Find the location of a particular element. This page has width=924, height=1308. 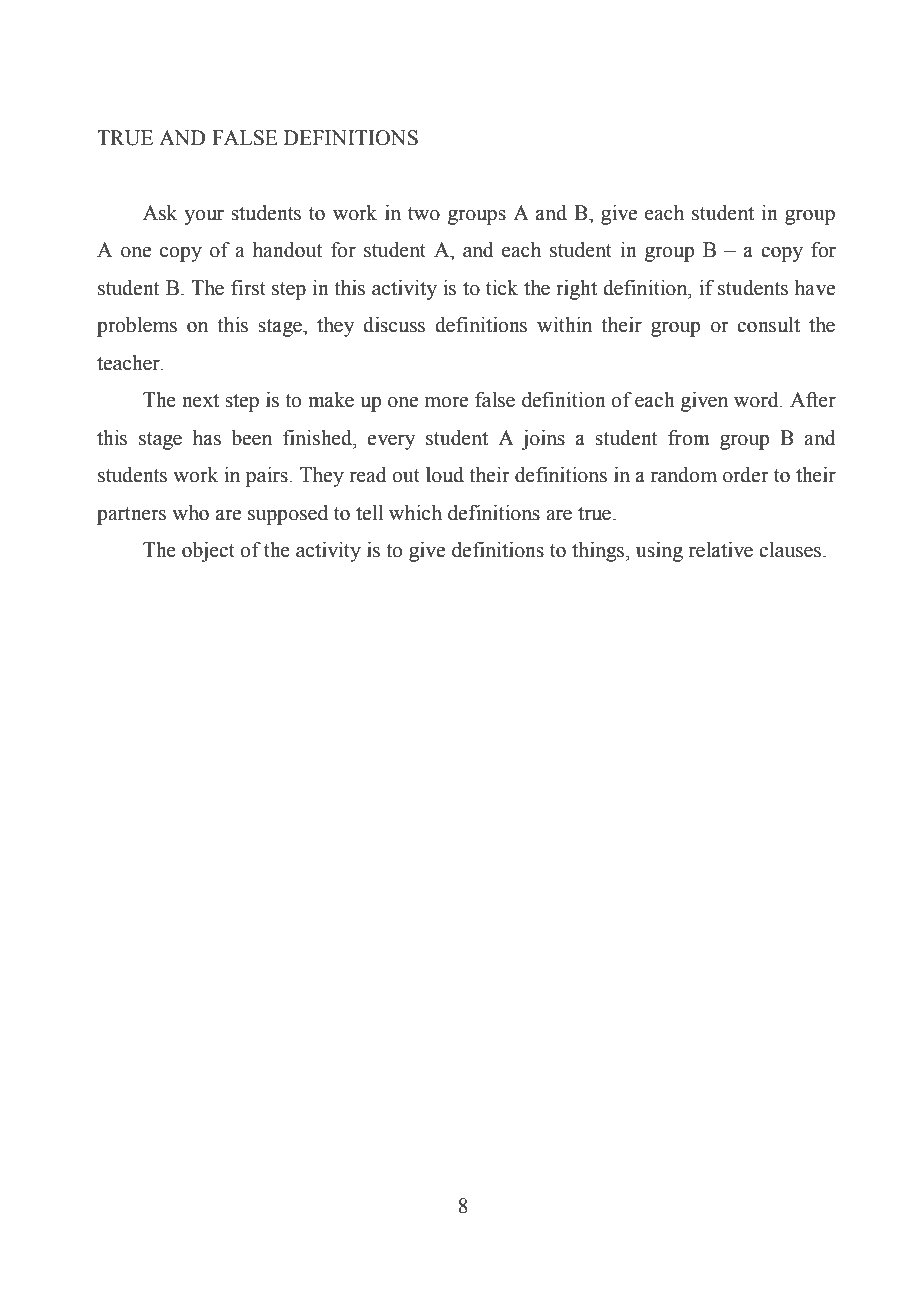

discuss is located at coordinates (394, 325).
